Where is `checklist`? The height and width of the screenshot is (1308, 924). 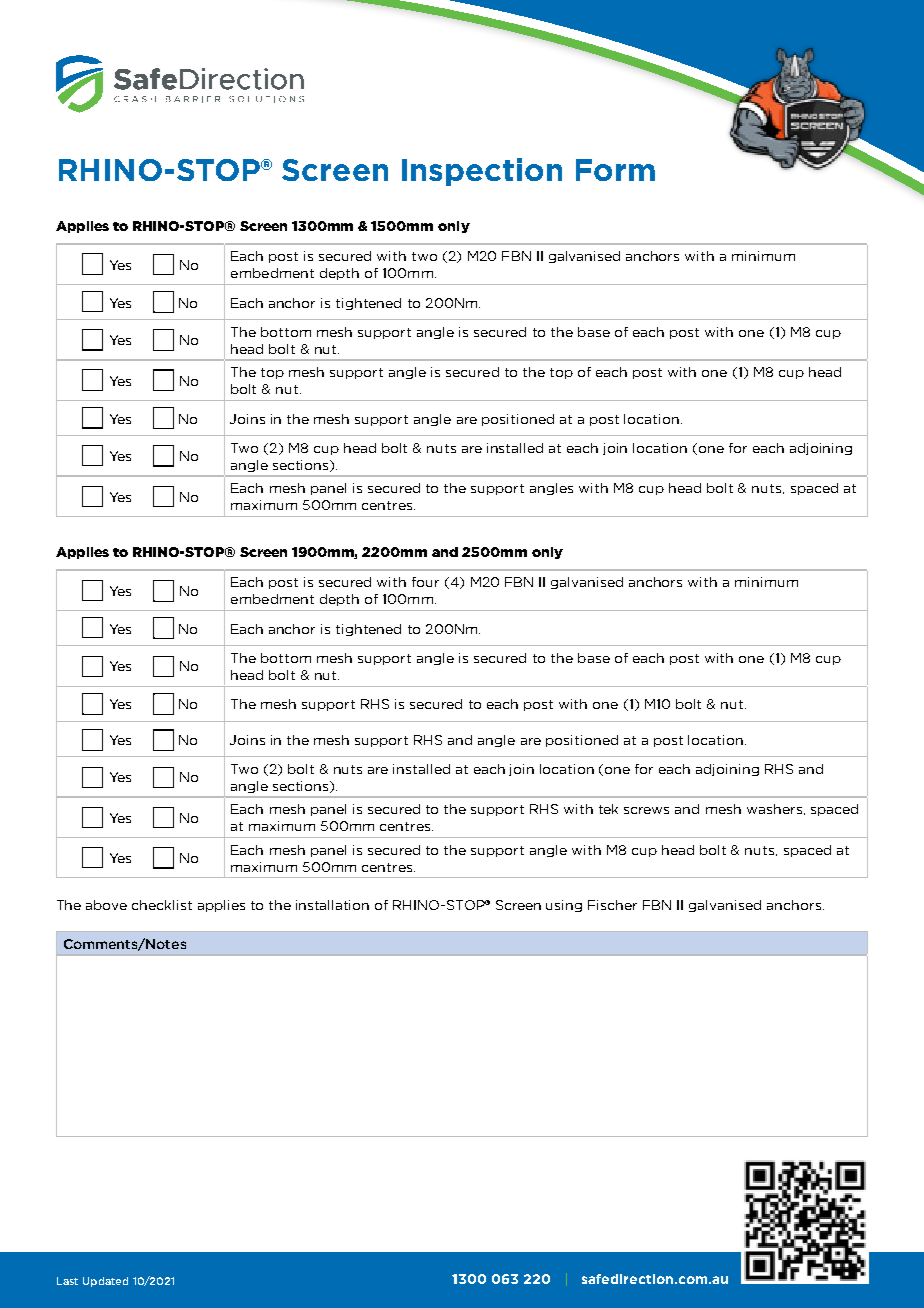 checklist is located at coordinates (162, 905).
